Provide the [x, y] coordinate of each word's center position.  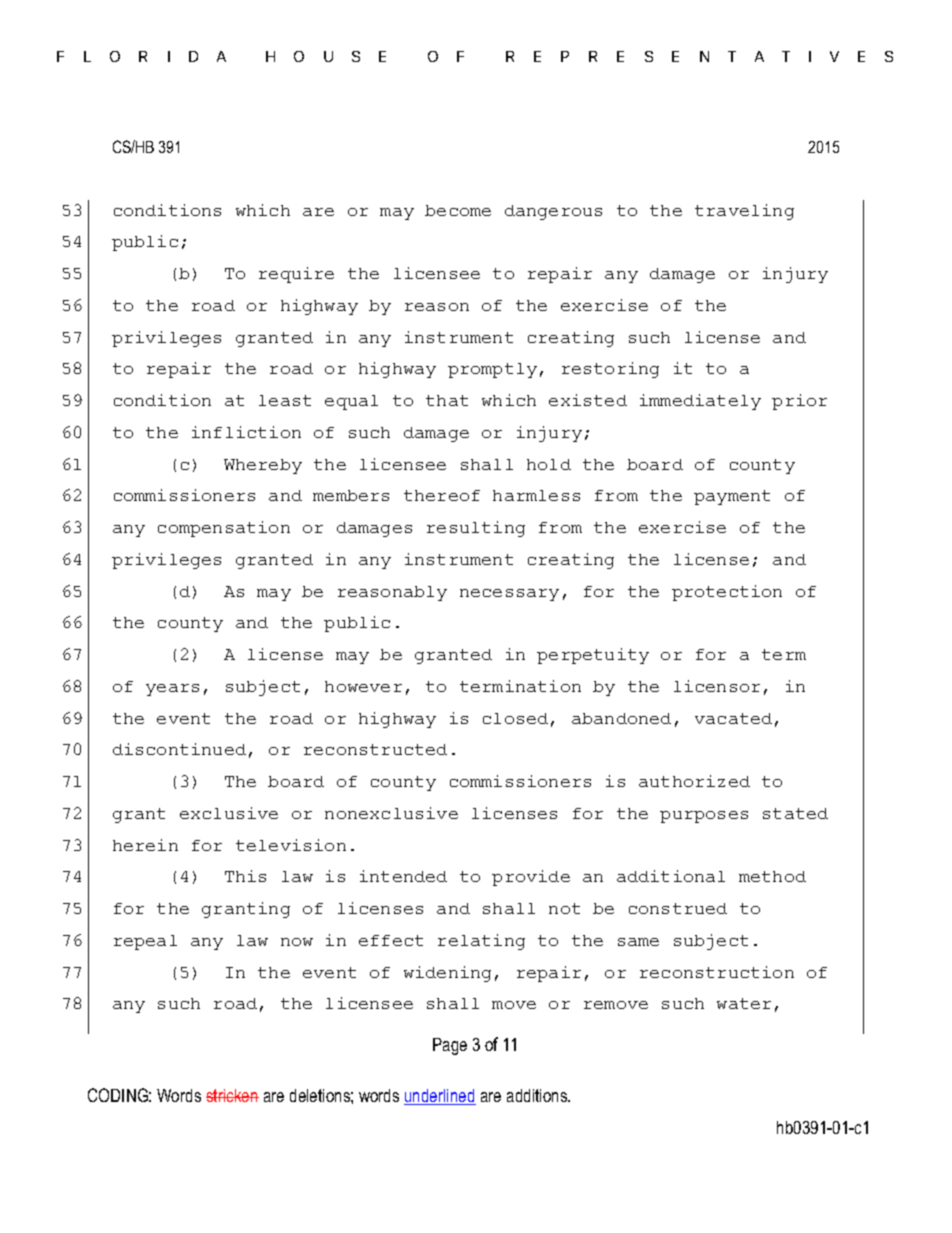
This [245, 876]
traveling [744, 212]
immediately [700, 402]
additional [671, 876]
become [458, 210]
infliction [246, 432]
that [447, 400]
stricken [232, 1095]
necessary [509, 595]
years [172, 690]
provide [531, 878]
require [296, 275]
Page [450, 1046]
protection [727, 593]
